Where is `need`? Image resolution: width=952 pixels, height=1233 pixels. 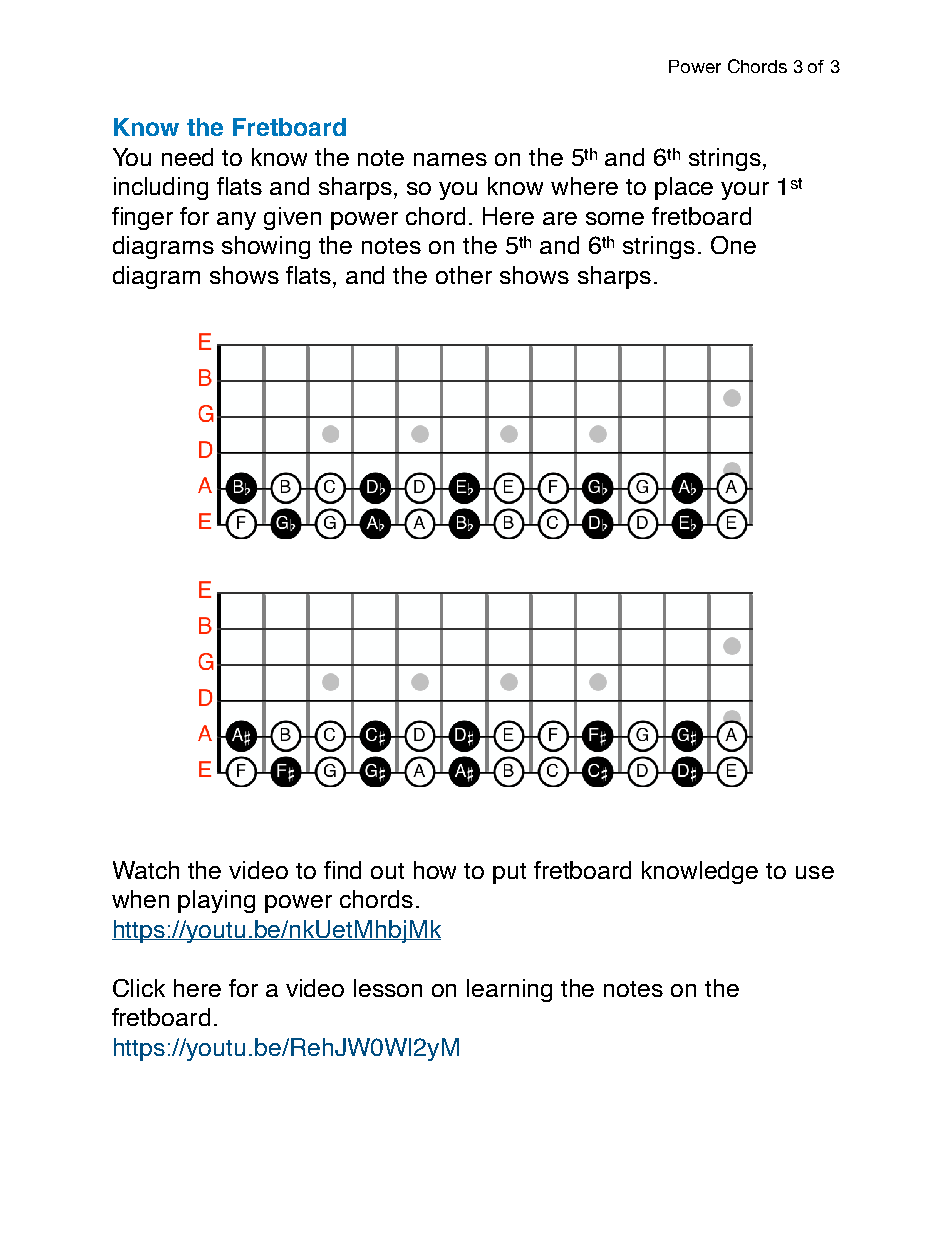
need is located at coordinates (187, 157).
